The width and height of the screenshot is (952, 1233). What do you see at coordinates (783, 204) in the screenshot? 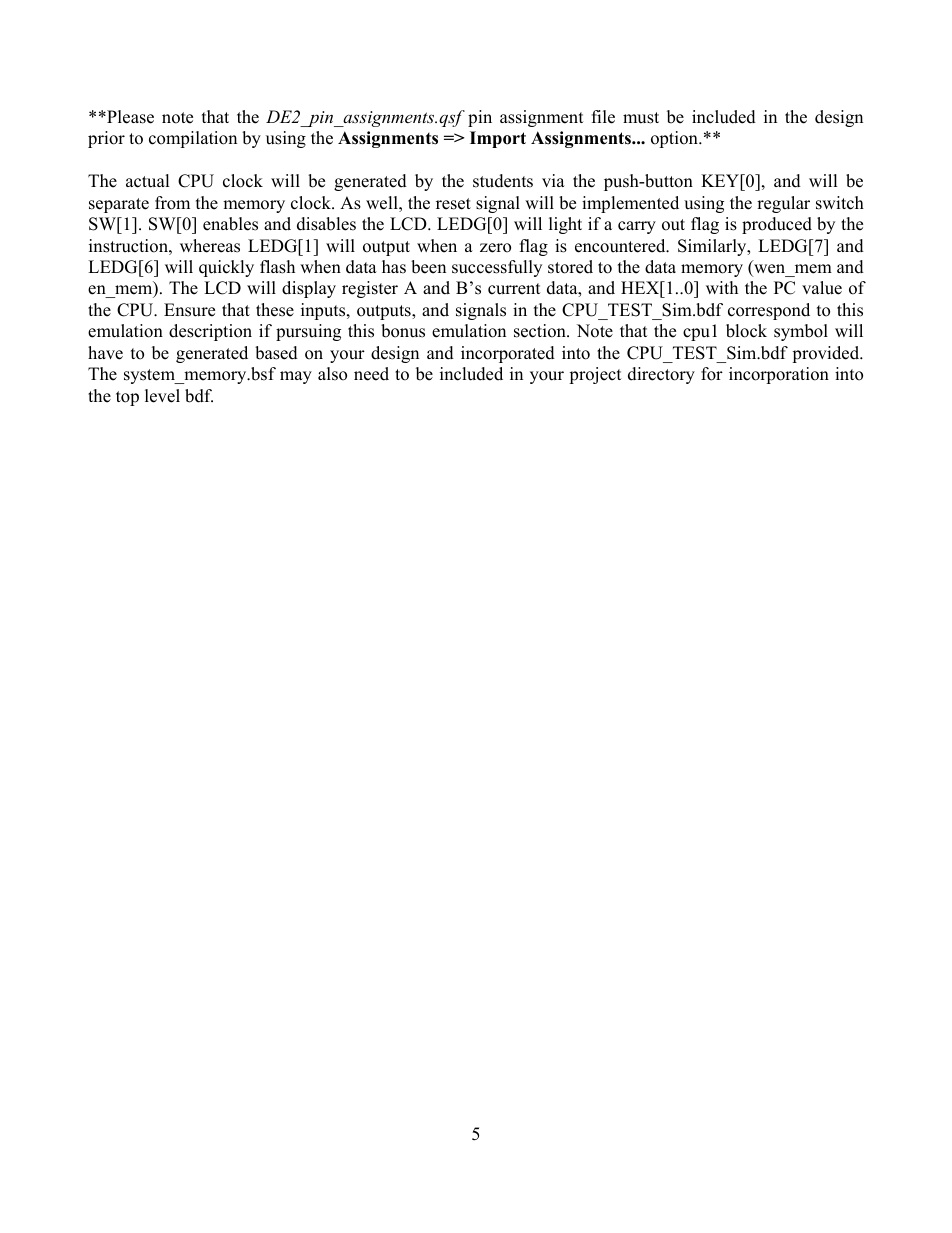
I see `regular` at bounding box center [783, 204].
